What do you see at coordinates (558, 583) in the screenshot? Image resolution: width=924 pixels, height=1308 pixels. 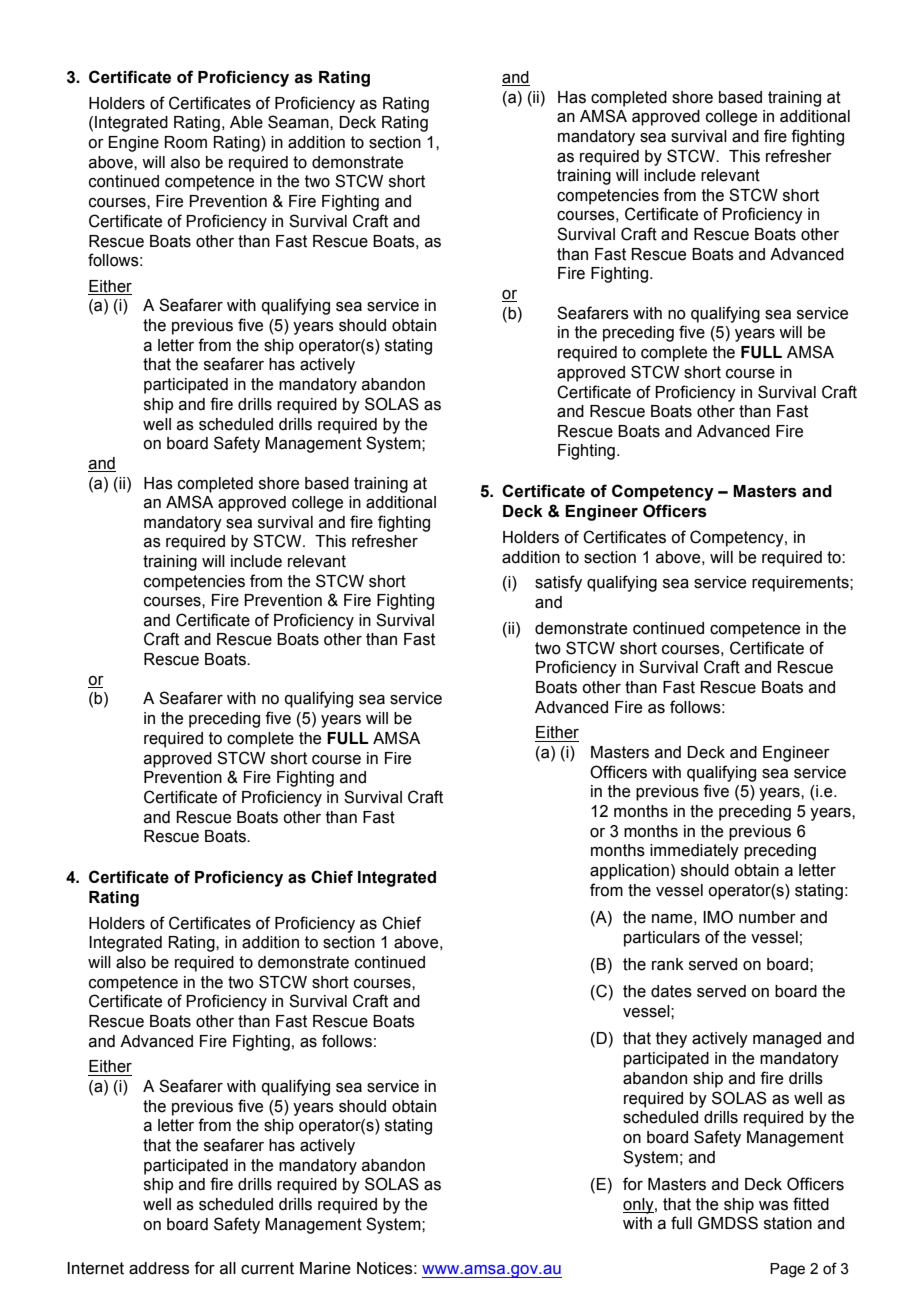 I see `satisfy` at bounding box center [558, 583].
